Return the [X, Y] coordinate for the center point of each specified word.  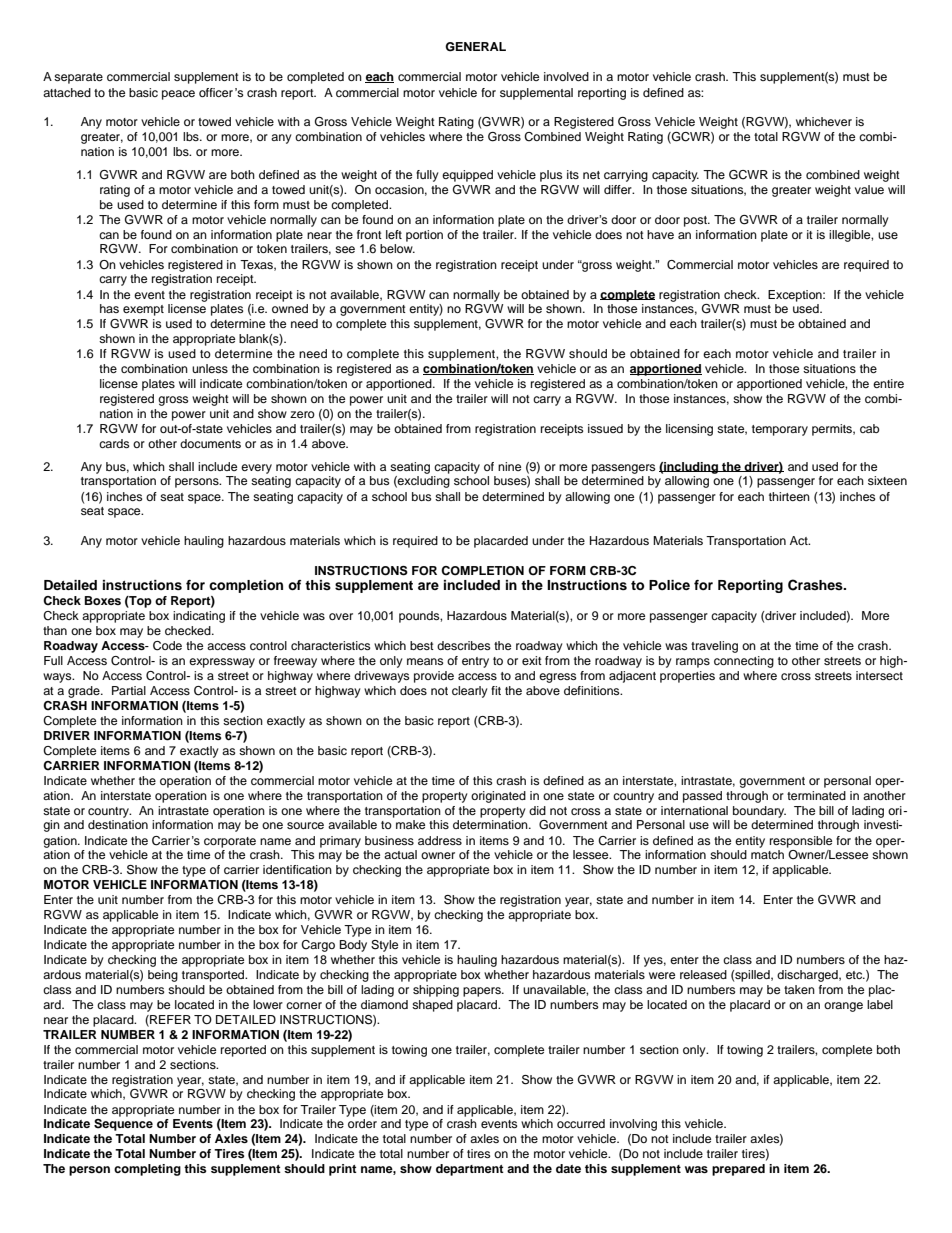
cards [114, 443]
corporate [230, 842]
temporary [780, 430]
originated [498, 797]
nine [509, 466]
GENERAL [475, 47]
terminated [816, 795]
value [869, 189]
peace [178, 95]
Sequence [123, 1125]
